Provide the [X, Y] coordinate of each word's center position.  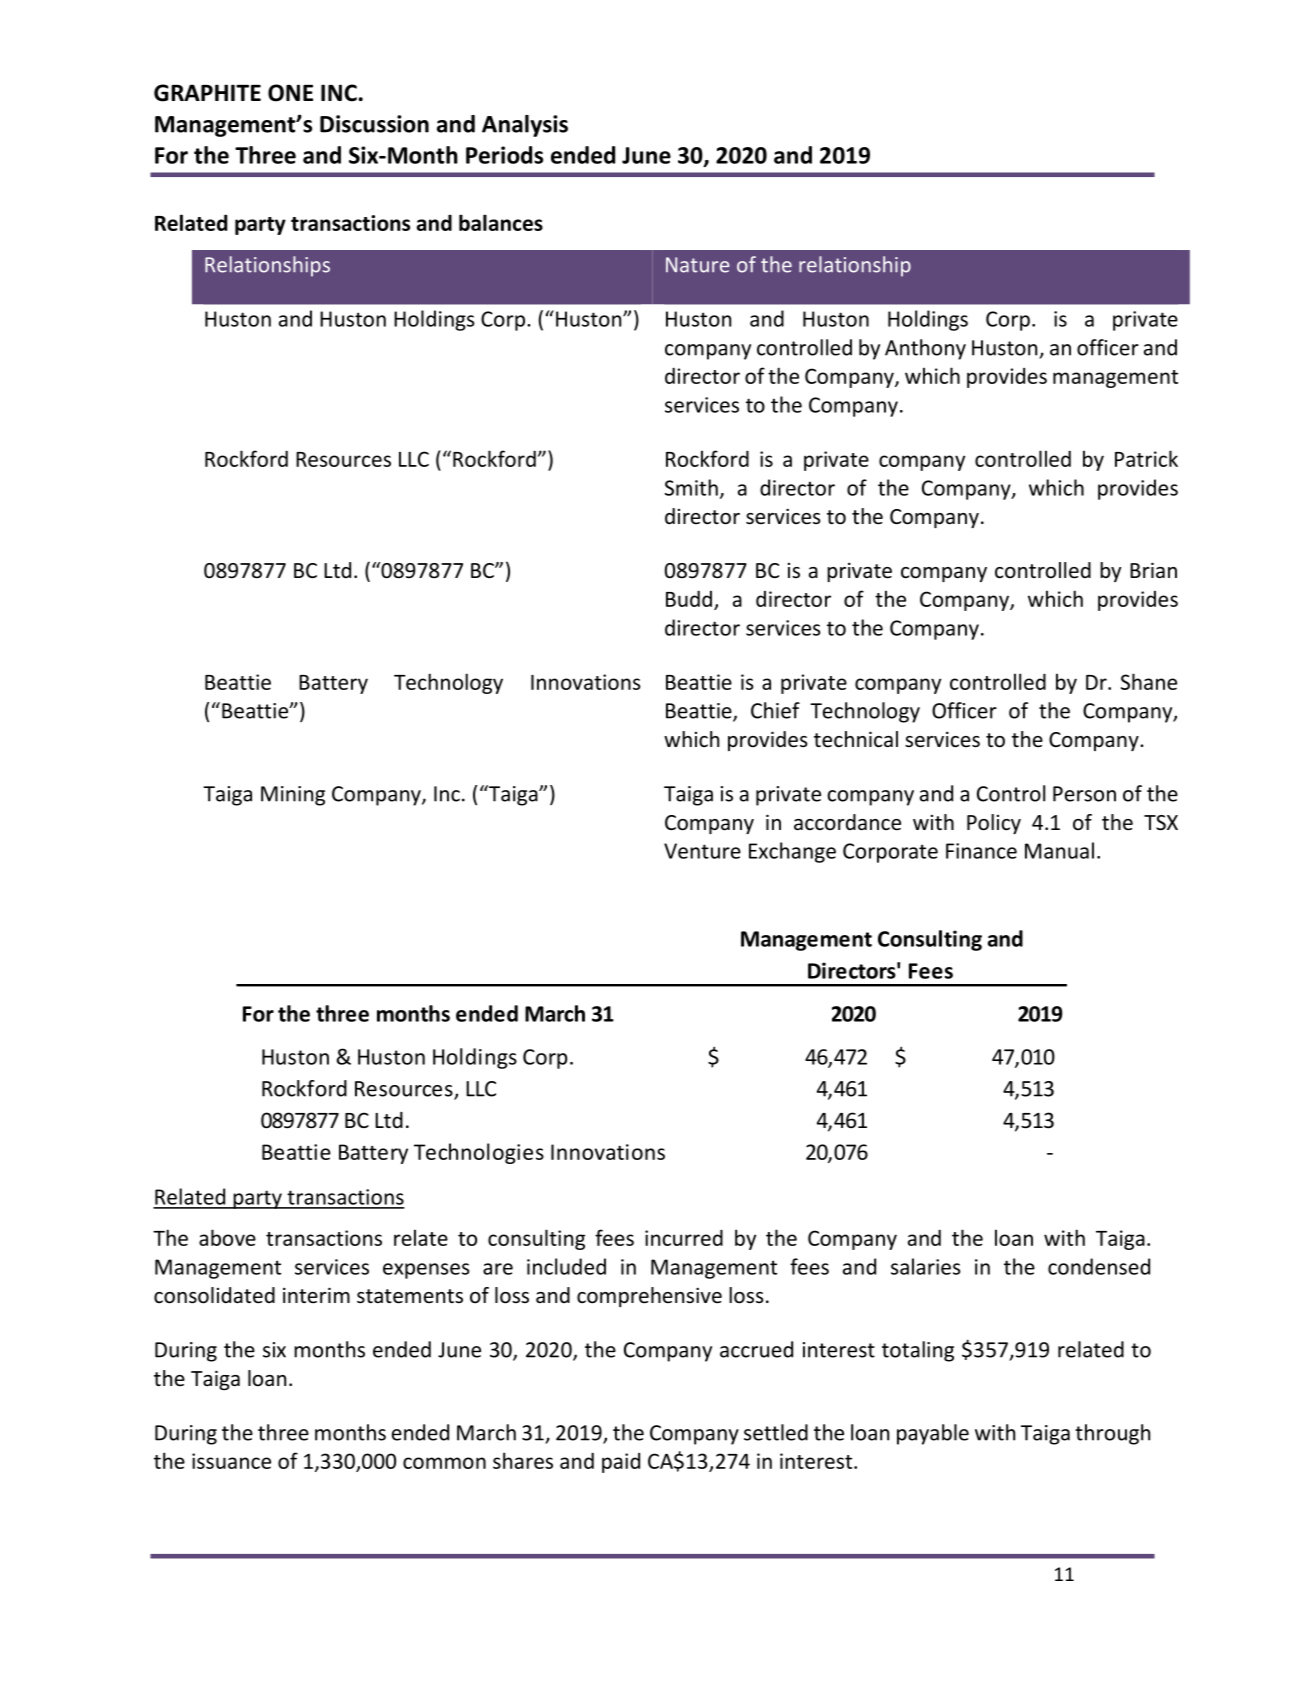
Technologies [479, 1153]
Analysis [525, 126]
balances [501, 222]
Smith [691, 487]
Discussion [374, 124]
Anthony [925, 349]
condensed [1099, 1266]
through [1112, 1434]
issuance [231, 1461]
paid [621, 1463]
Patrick [1146, 458]
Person [1084, 794]
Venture [702, 851]
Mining [293, 796]
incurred [684, 1237]
